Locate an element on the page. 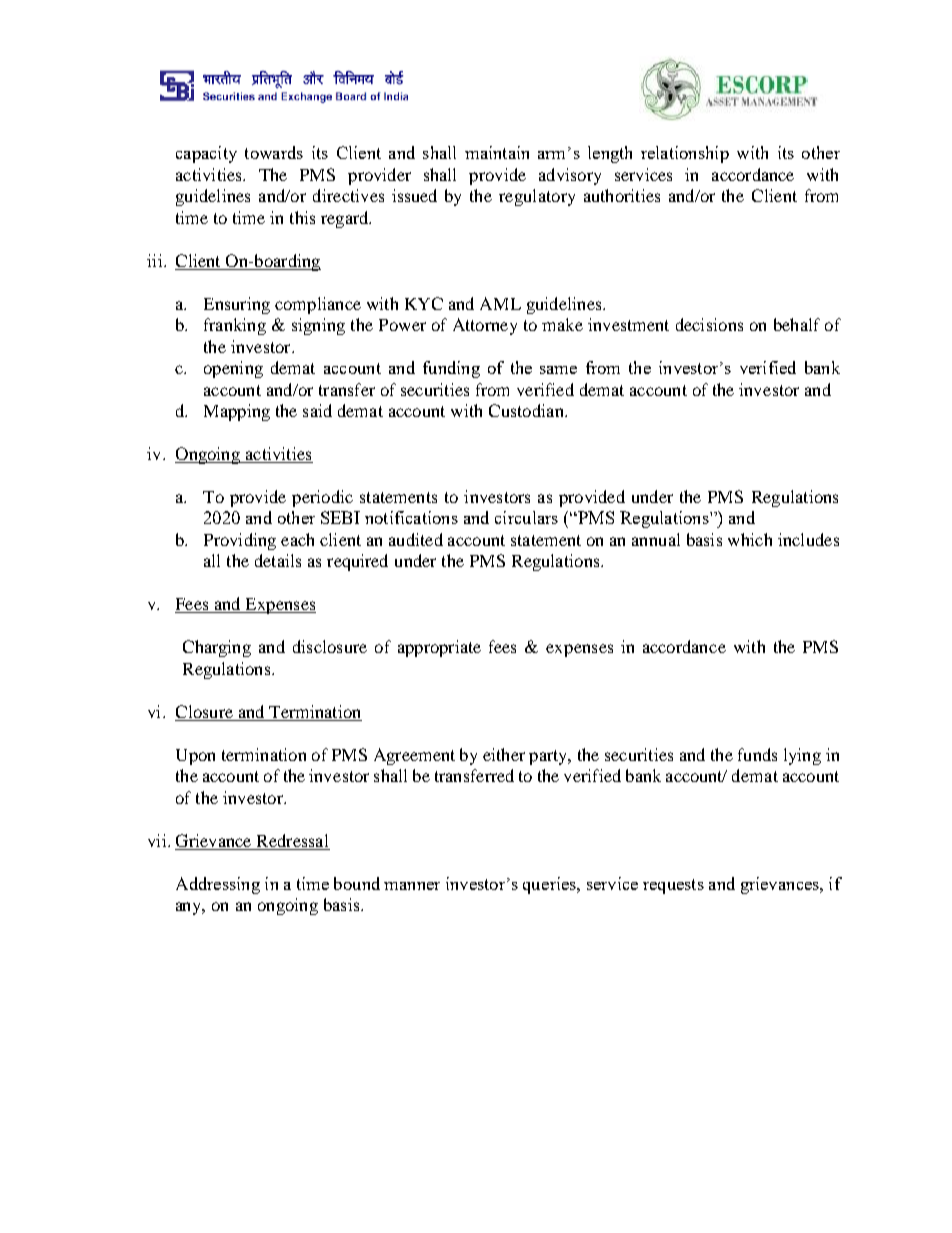 This document has height=1233, width=952. capacity is located at coordinates (206, 154).
